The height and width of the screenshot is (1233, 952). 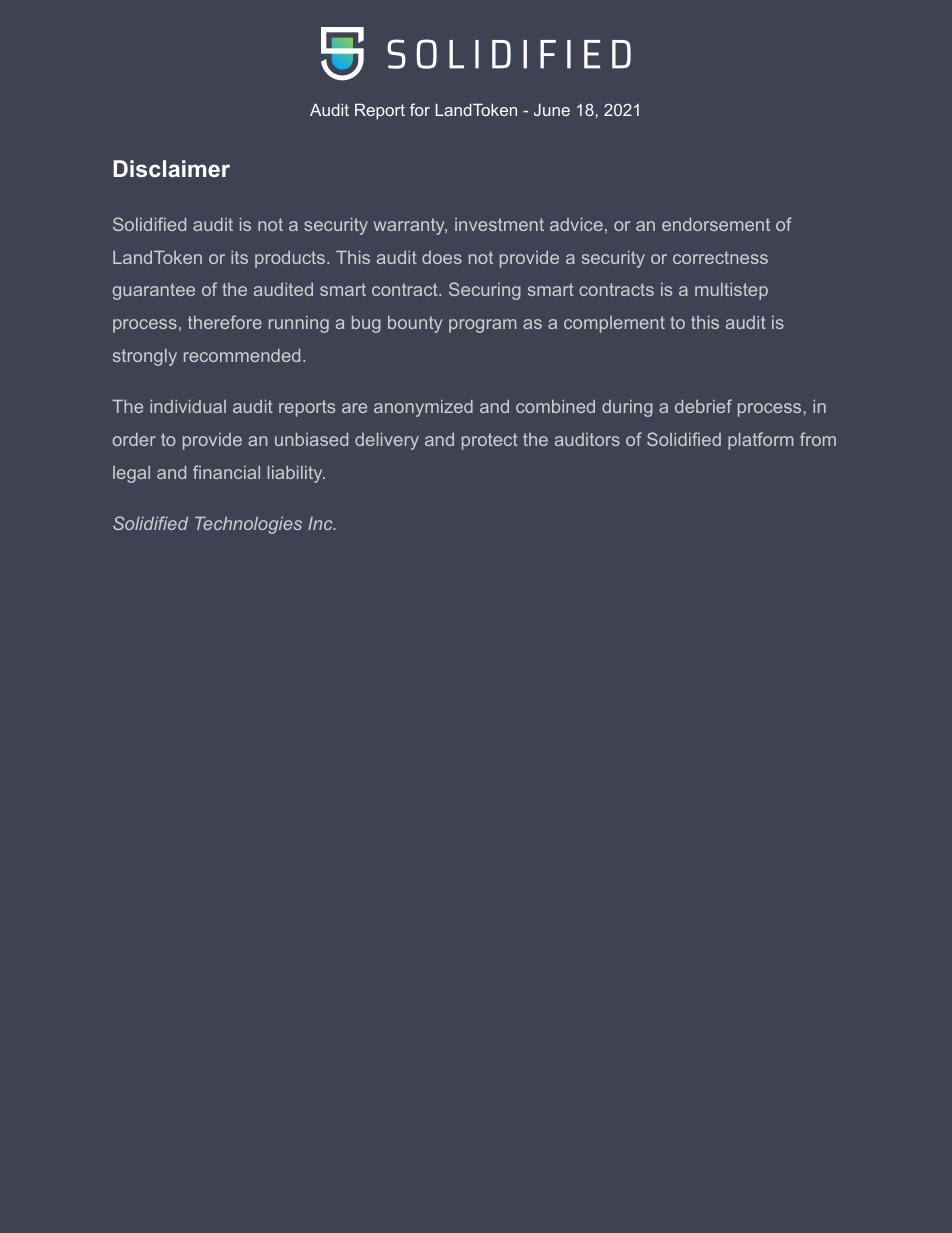 What do you see at coordinates (248, 525) in the screenshot?
I see `Technologies` at bounding box center [248, 525].
